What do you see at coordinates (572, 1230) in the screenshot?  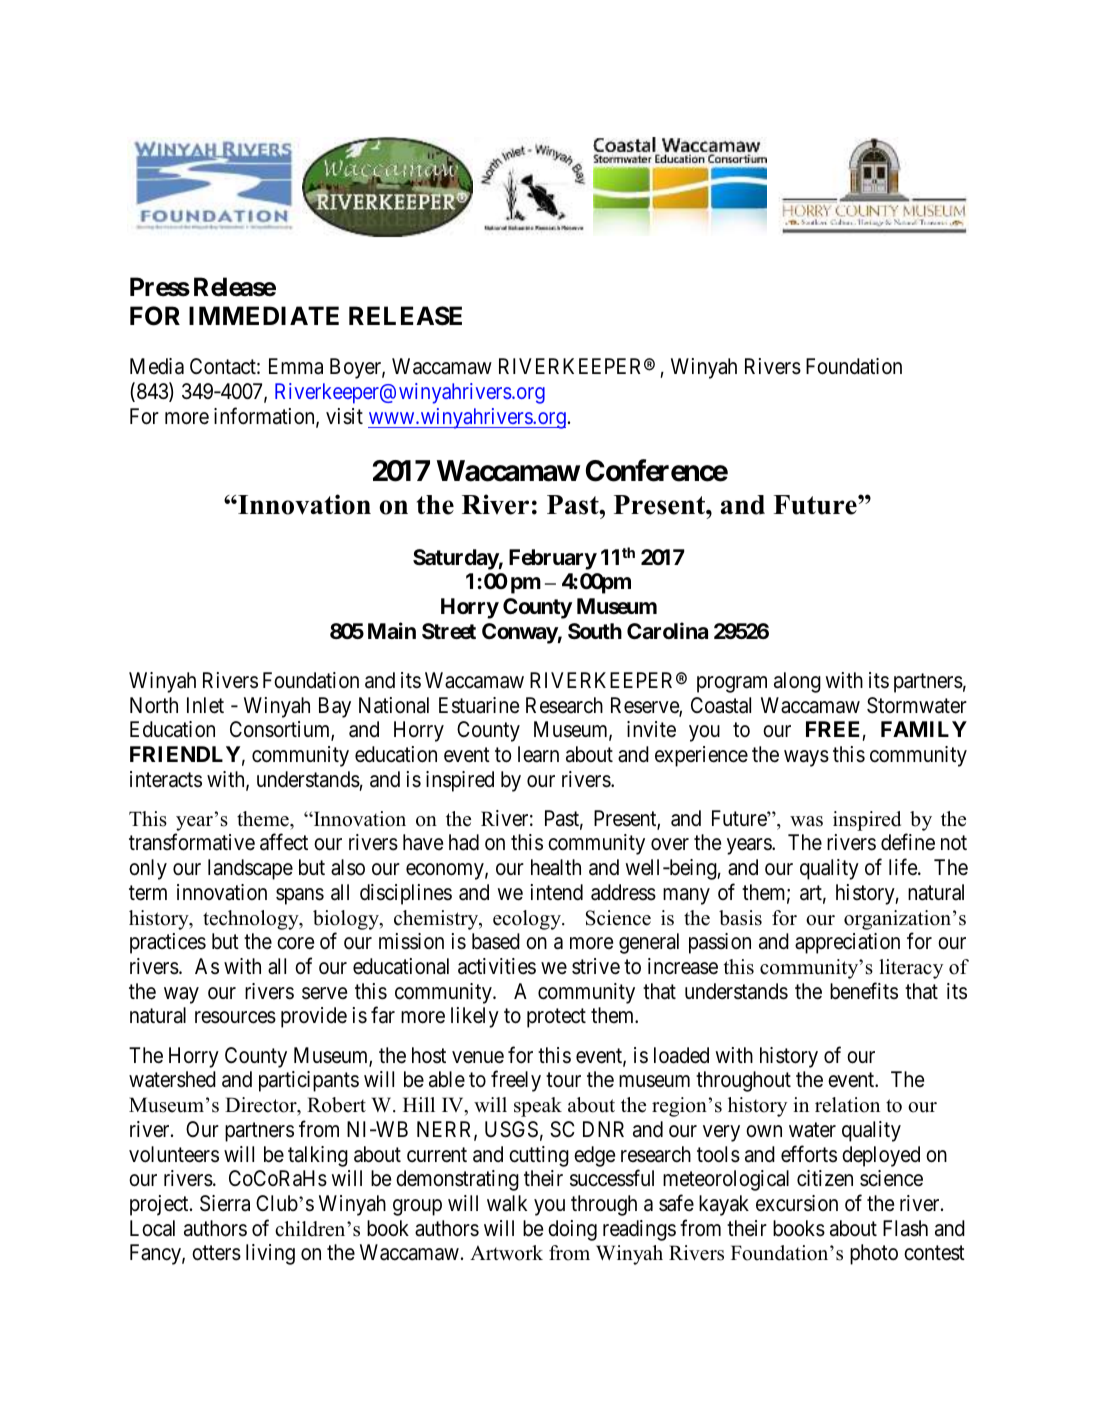 I see `doing` at bounding box center [572, 1230].
